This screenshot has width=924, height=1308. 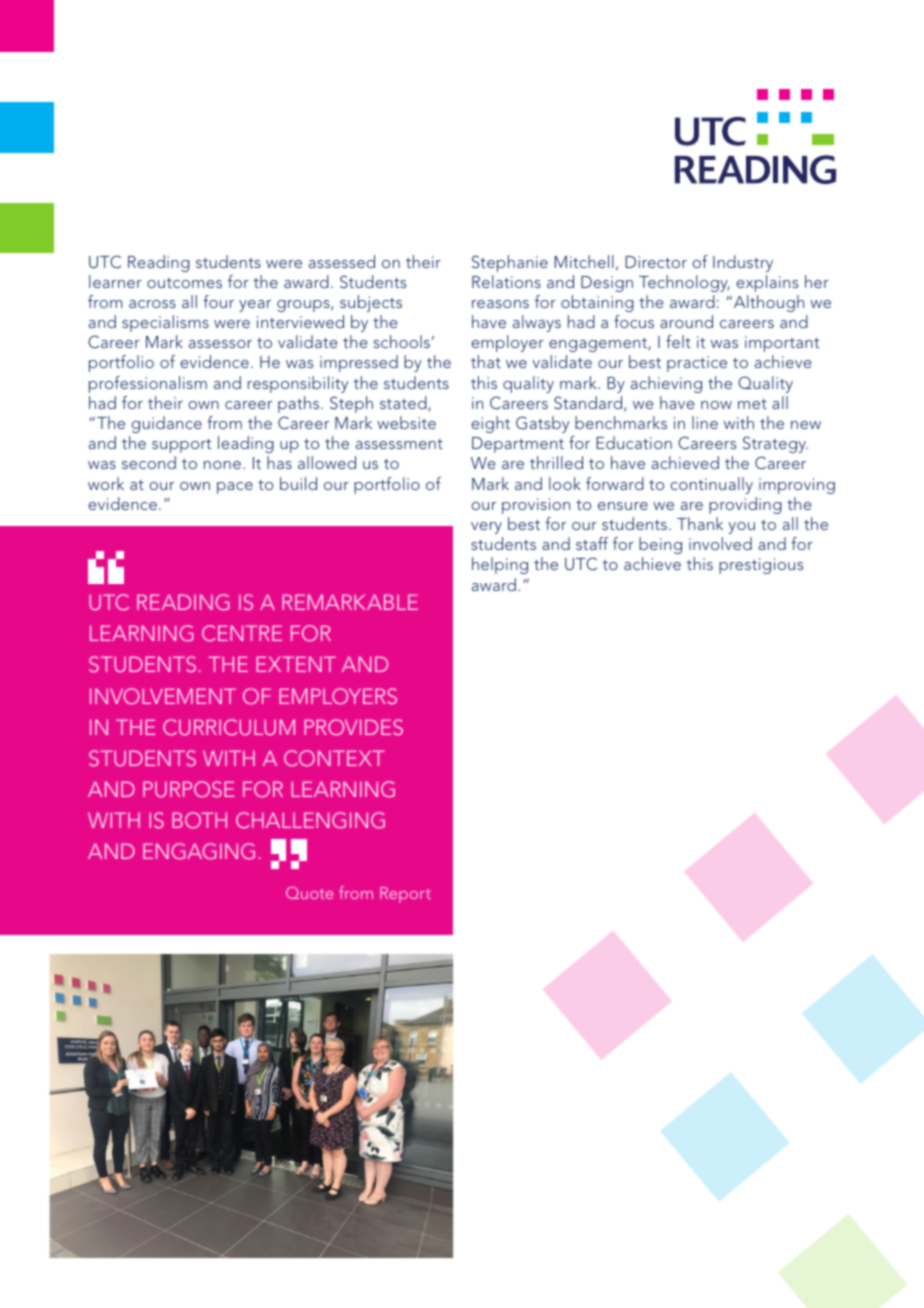 I want to click on Report, so click(x=405, y=895).
